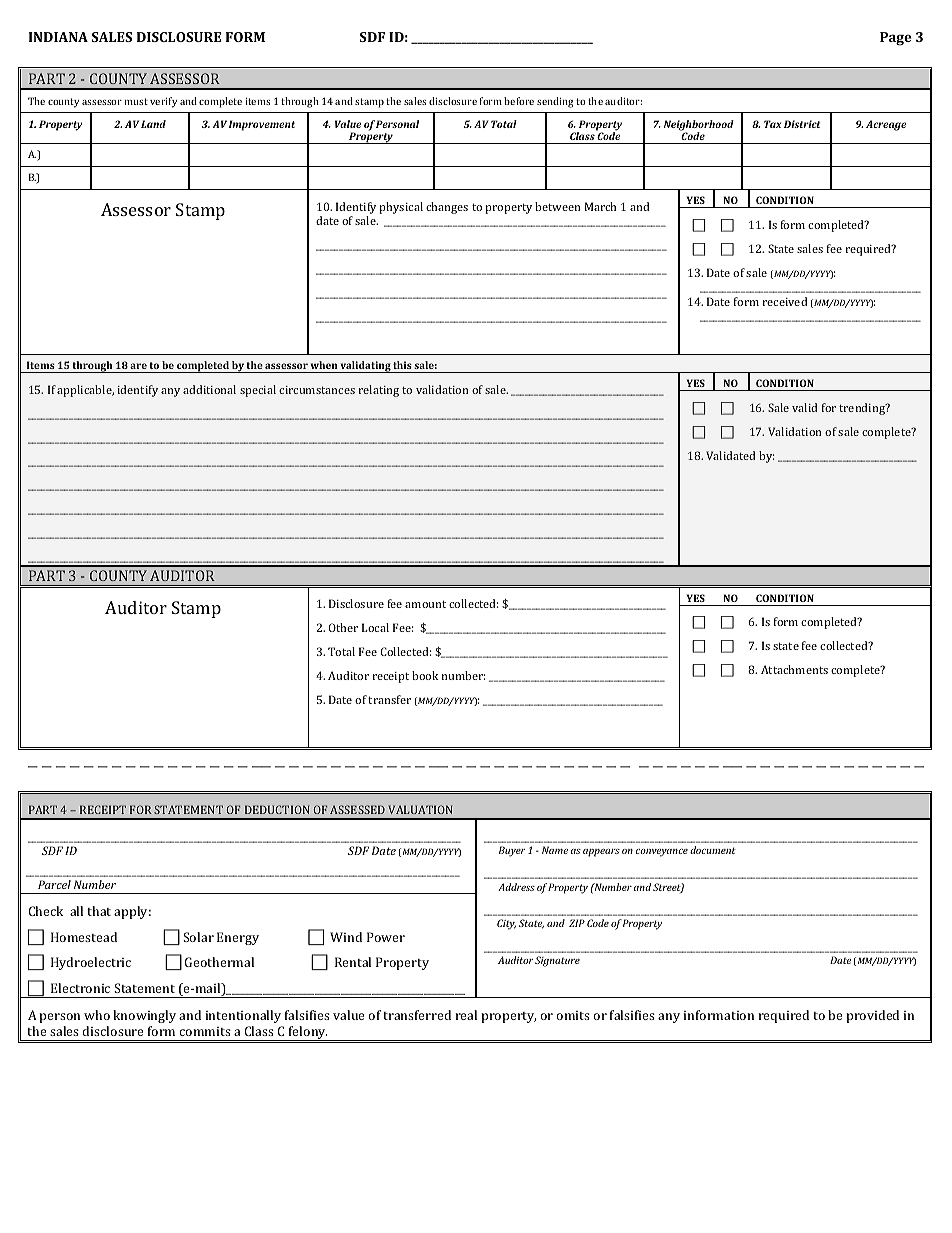  What do you see at coordinates (447, 208) in the image?
I see `changes` at bounding box center [447, 208].
